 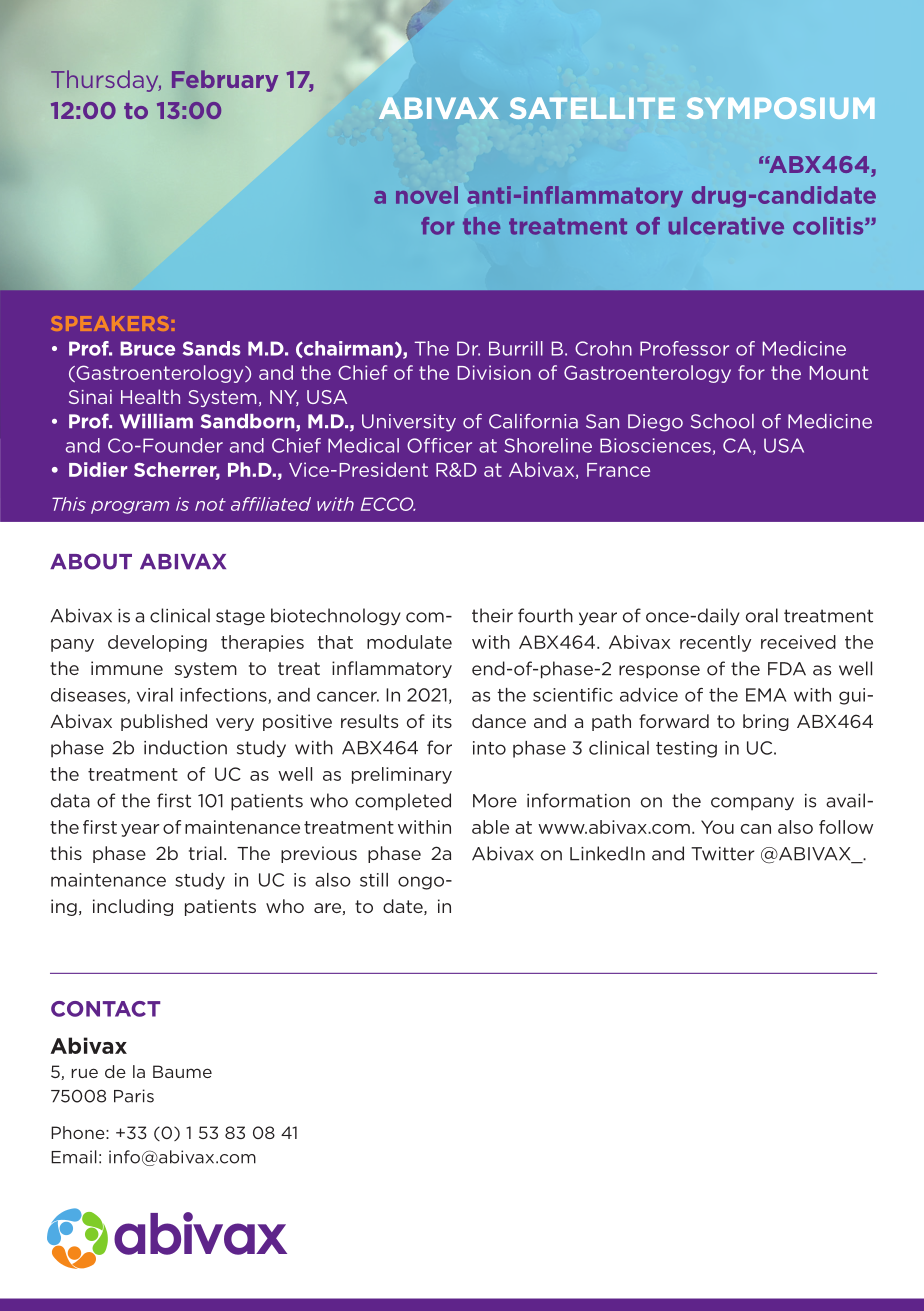 I want to click on rue, so click(x=84, y=1073).
